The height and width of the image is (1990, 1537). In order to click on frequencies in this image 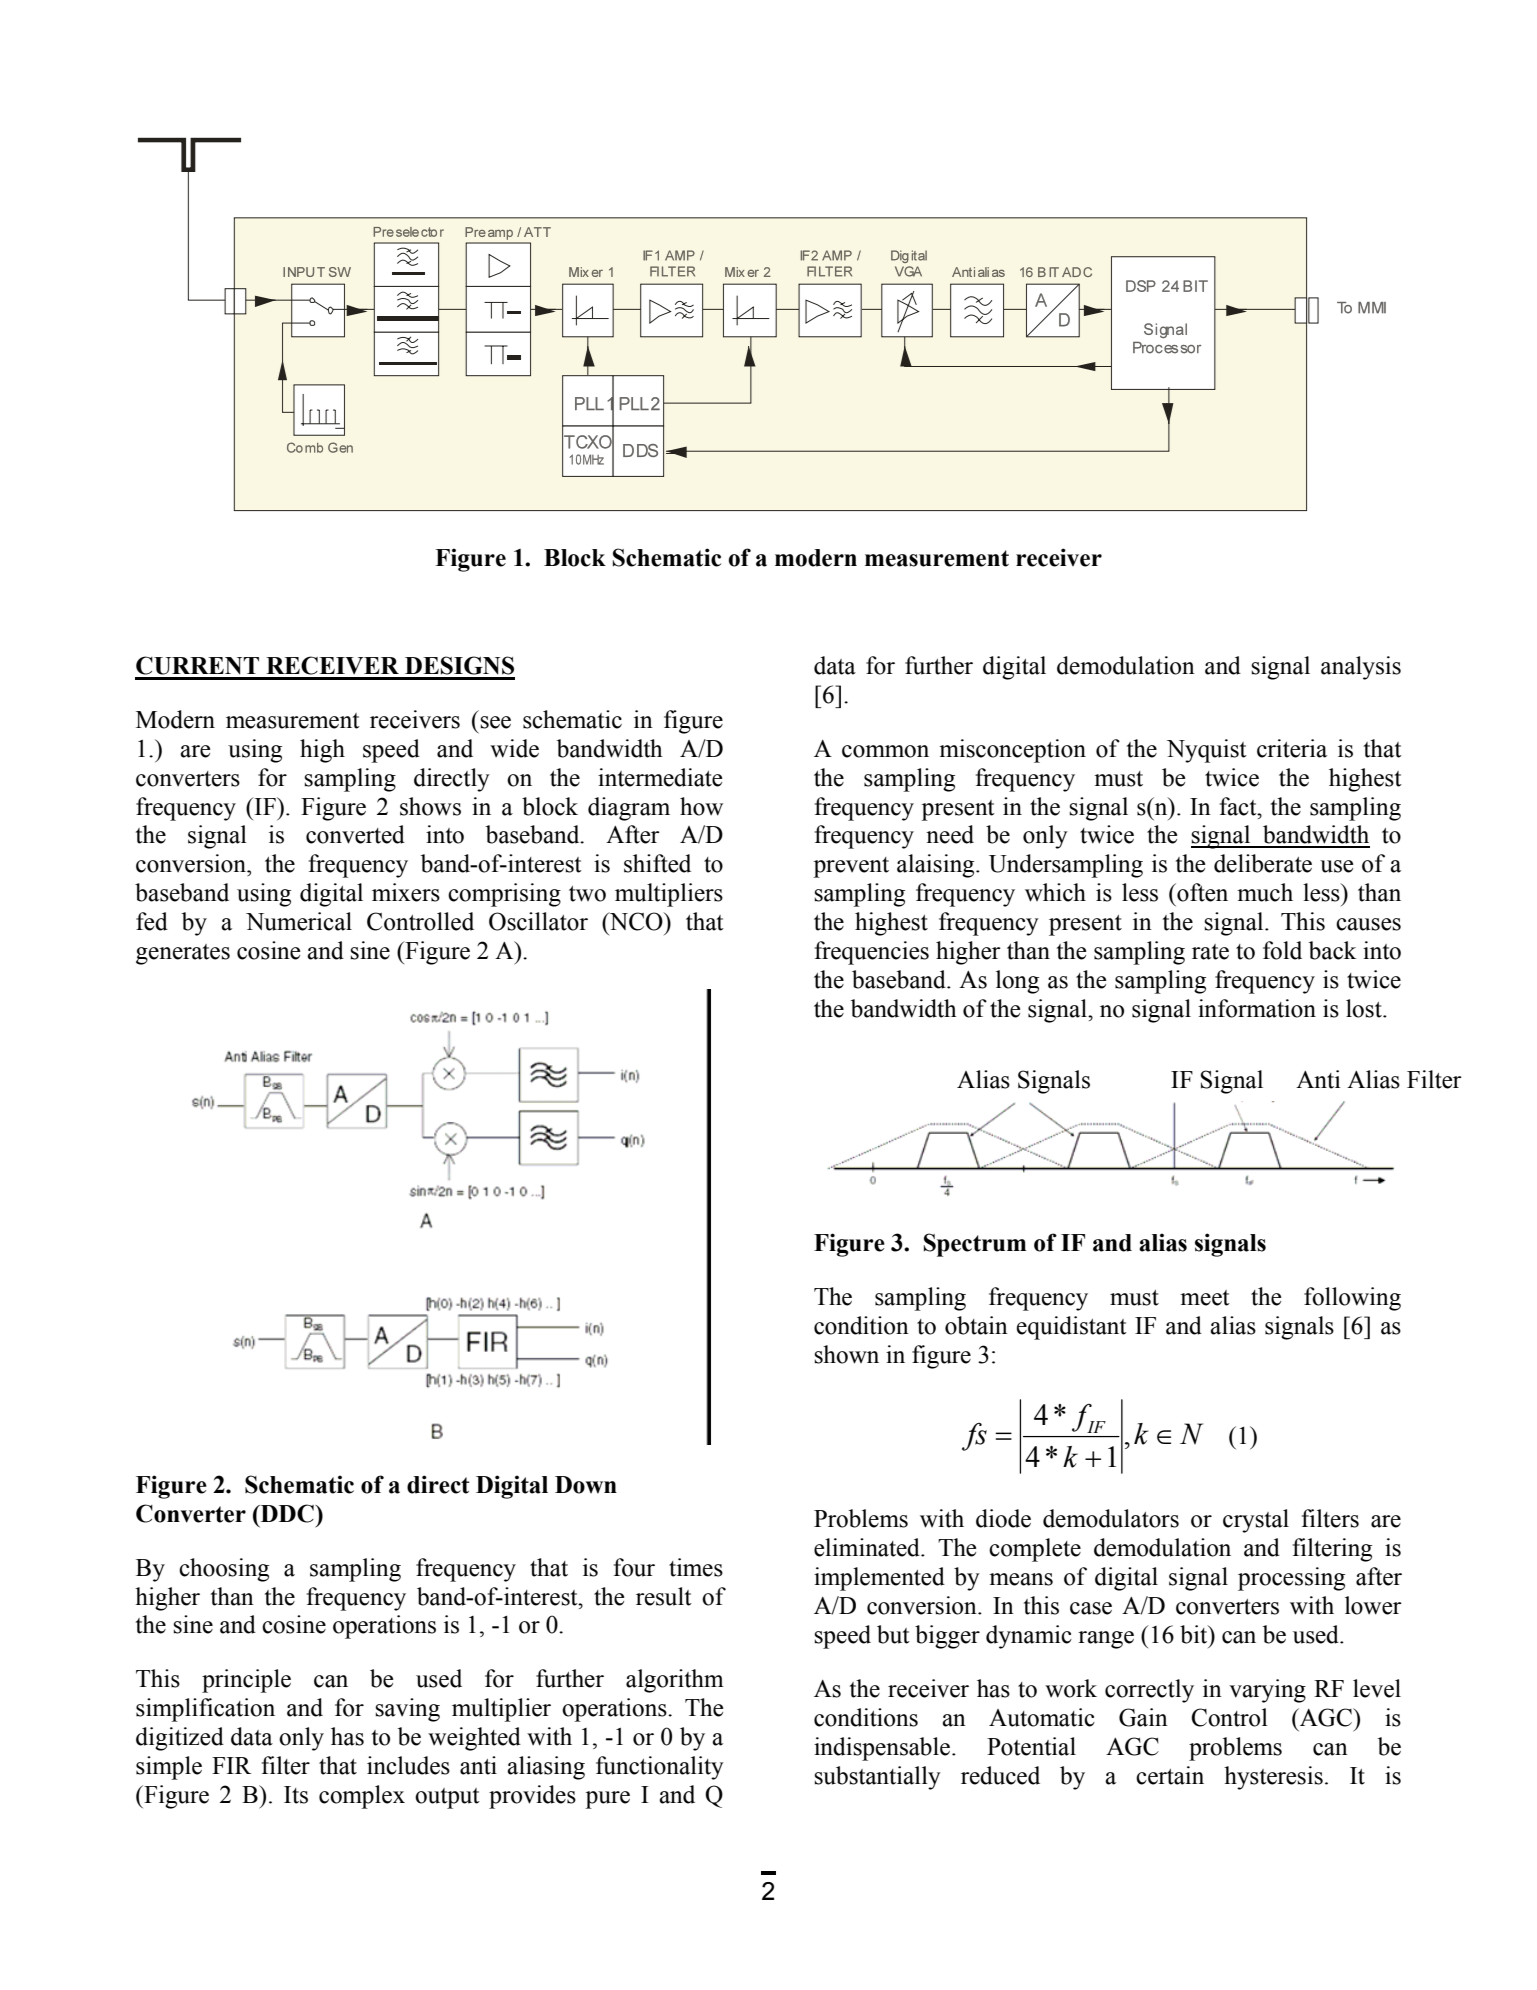, I will do `click(872, 953)`.
